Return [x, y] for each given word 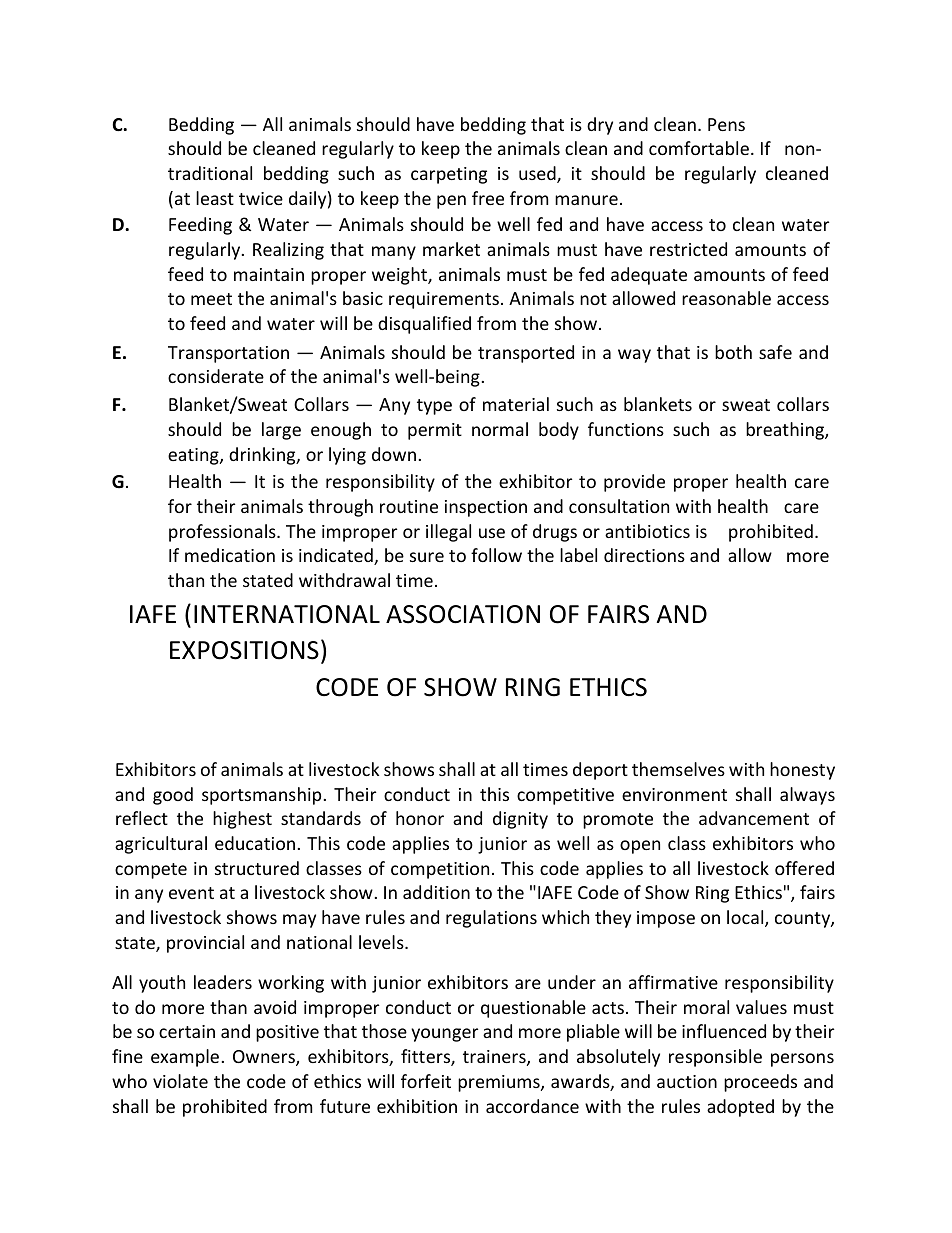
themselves [678, 769]
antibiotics [647, 531]
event [191, 893]
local [746, 918]
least [215, 198]
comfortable [699, 148]
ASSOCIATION [463, 614]
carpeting [449, 175]
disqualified [424, 325]
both [733, 352]
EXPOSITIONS [244, 650]
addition [436, 892]
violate [180, 1081]
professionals [223, 533]
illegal [448, 533]
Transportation [228, 354]
